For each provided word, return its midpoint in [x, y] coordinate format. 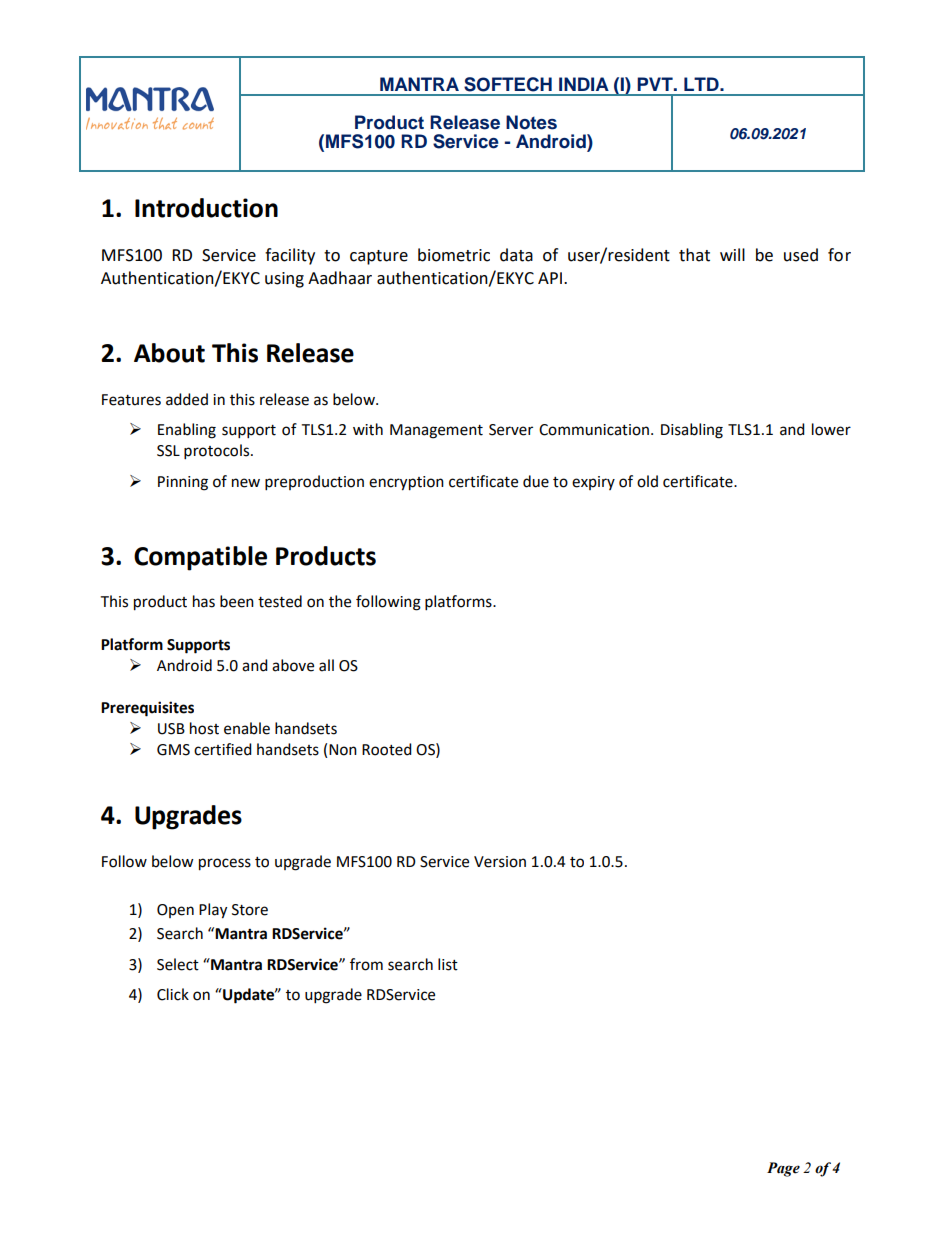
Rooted [387, 749]
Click [173, 994]
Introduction [206, 208]
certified [223, 749]
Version [500, 862]
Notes [531, 122]
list [448, 964]
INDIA [584, 84]
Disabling [692, 431]
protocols [218, 452]
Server [511, 430]
